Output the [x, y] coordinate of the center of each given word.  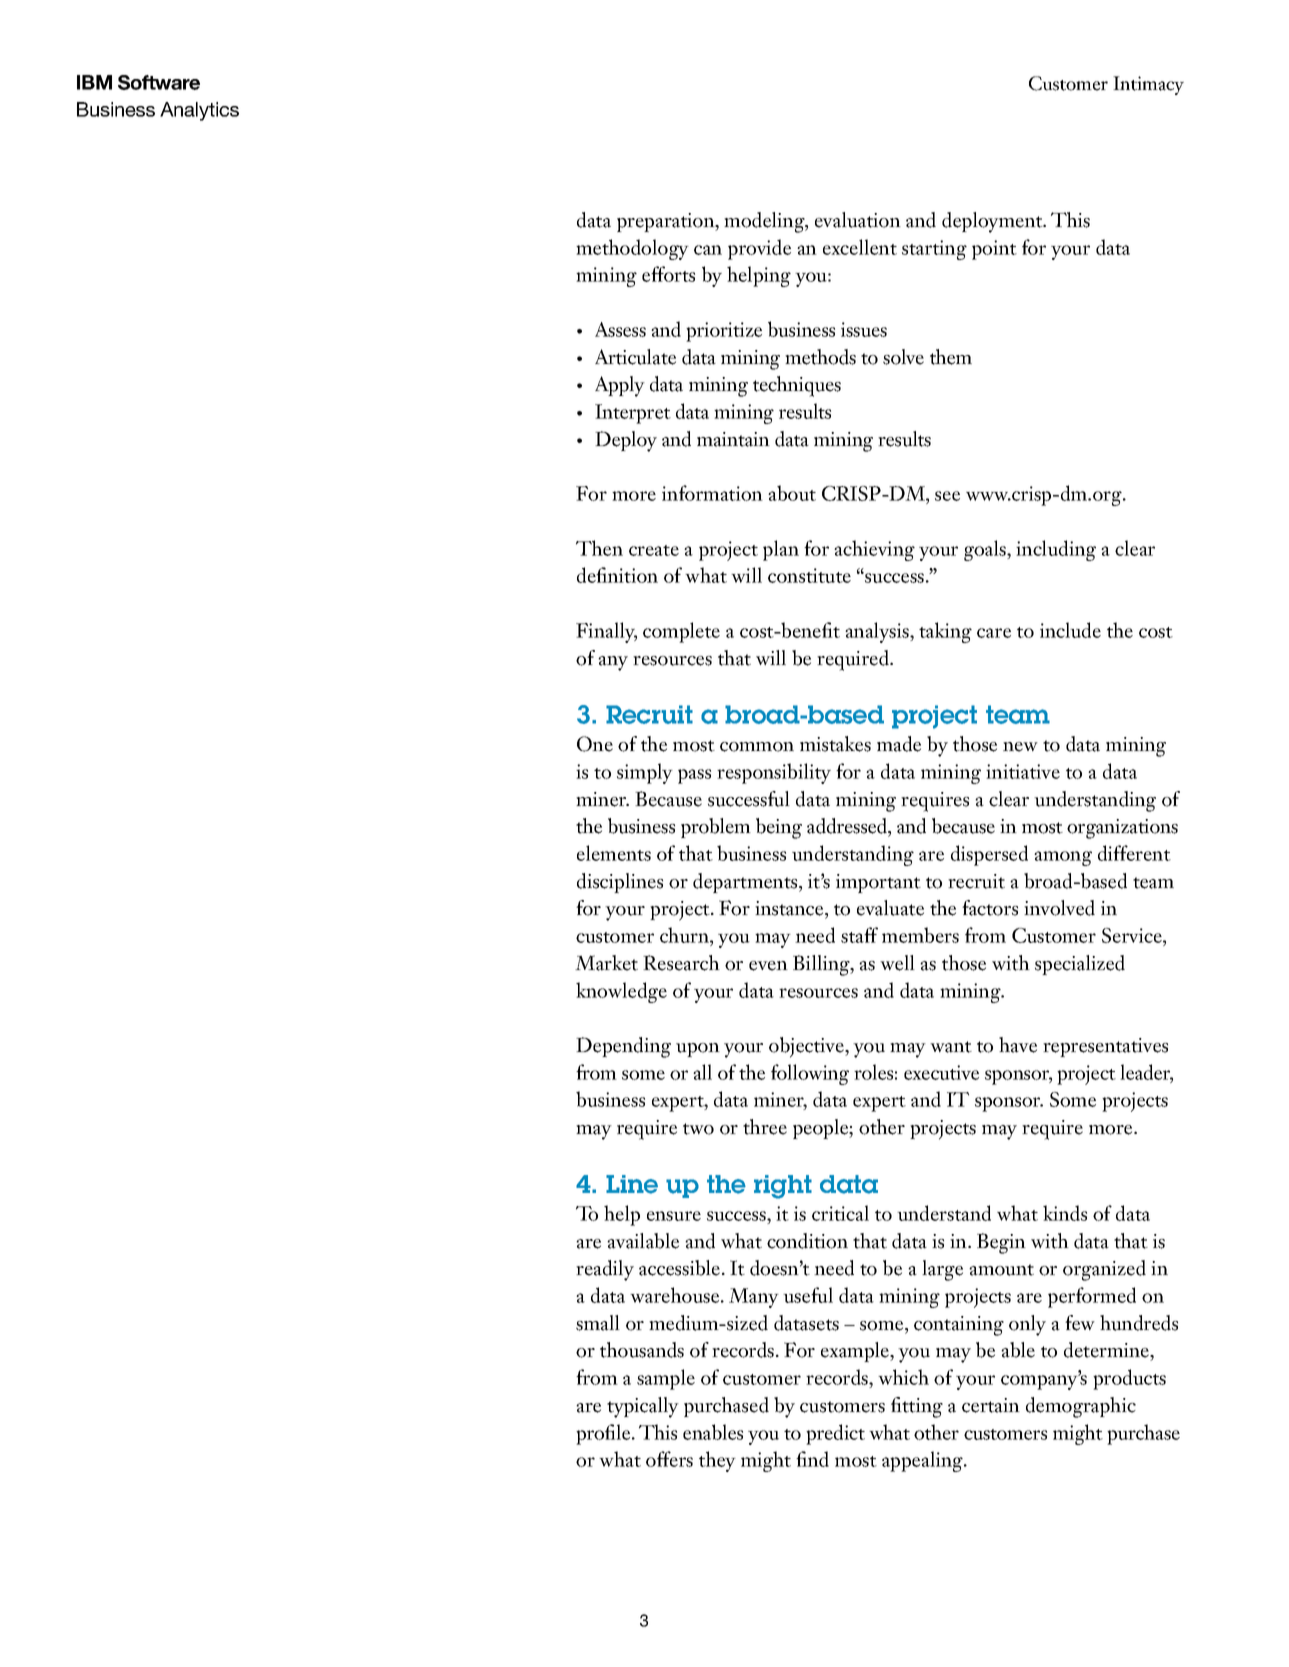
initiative [1023, 771]
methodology [632, 249]
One [595, 744]
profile [604, 1434]
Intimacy [1148, 85]
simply [645, 773]
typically [643, 1407]
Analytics [199, 111]
